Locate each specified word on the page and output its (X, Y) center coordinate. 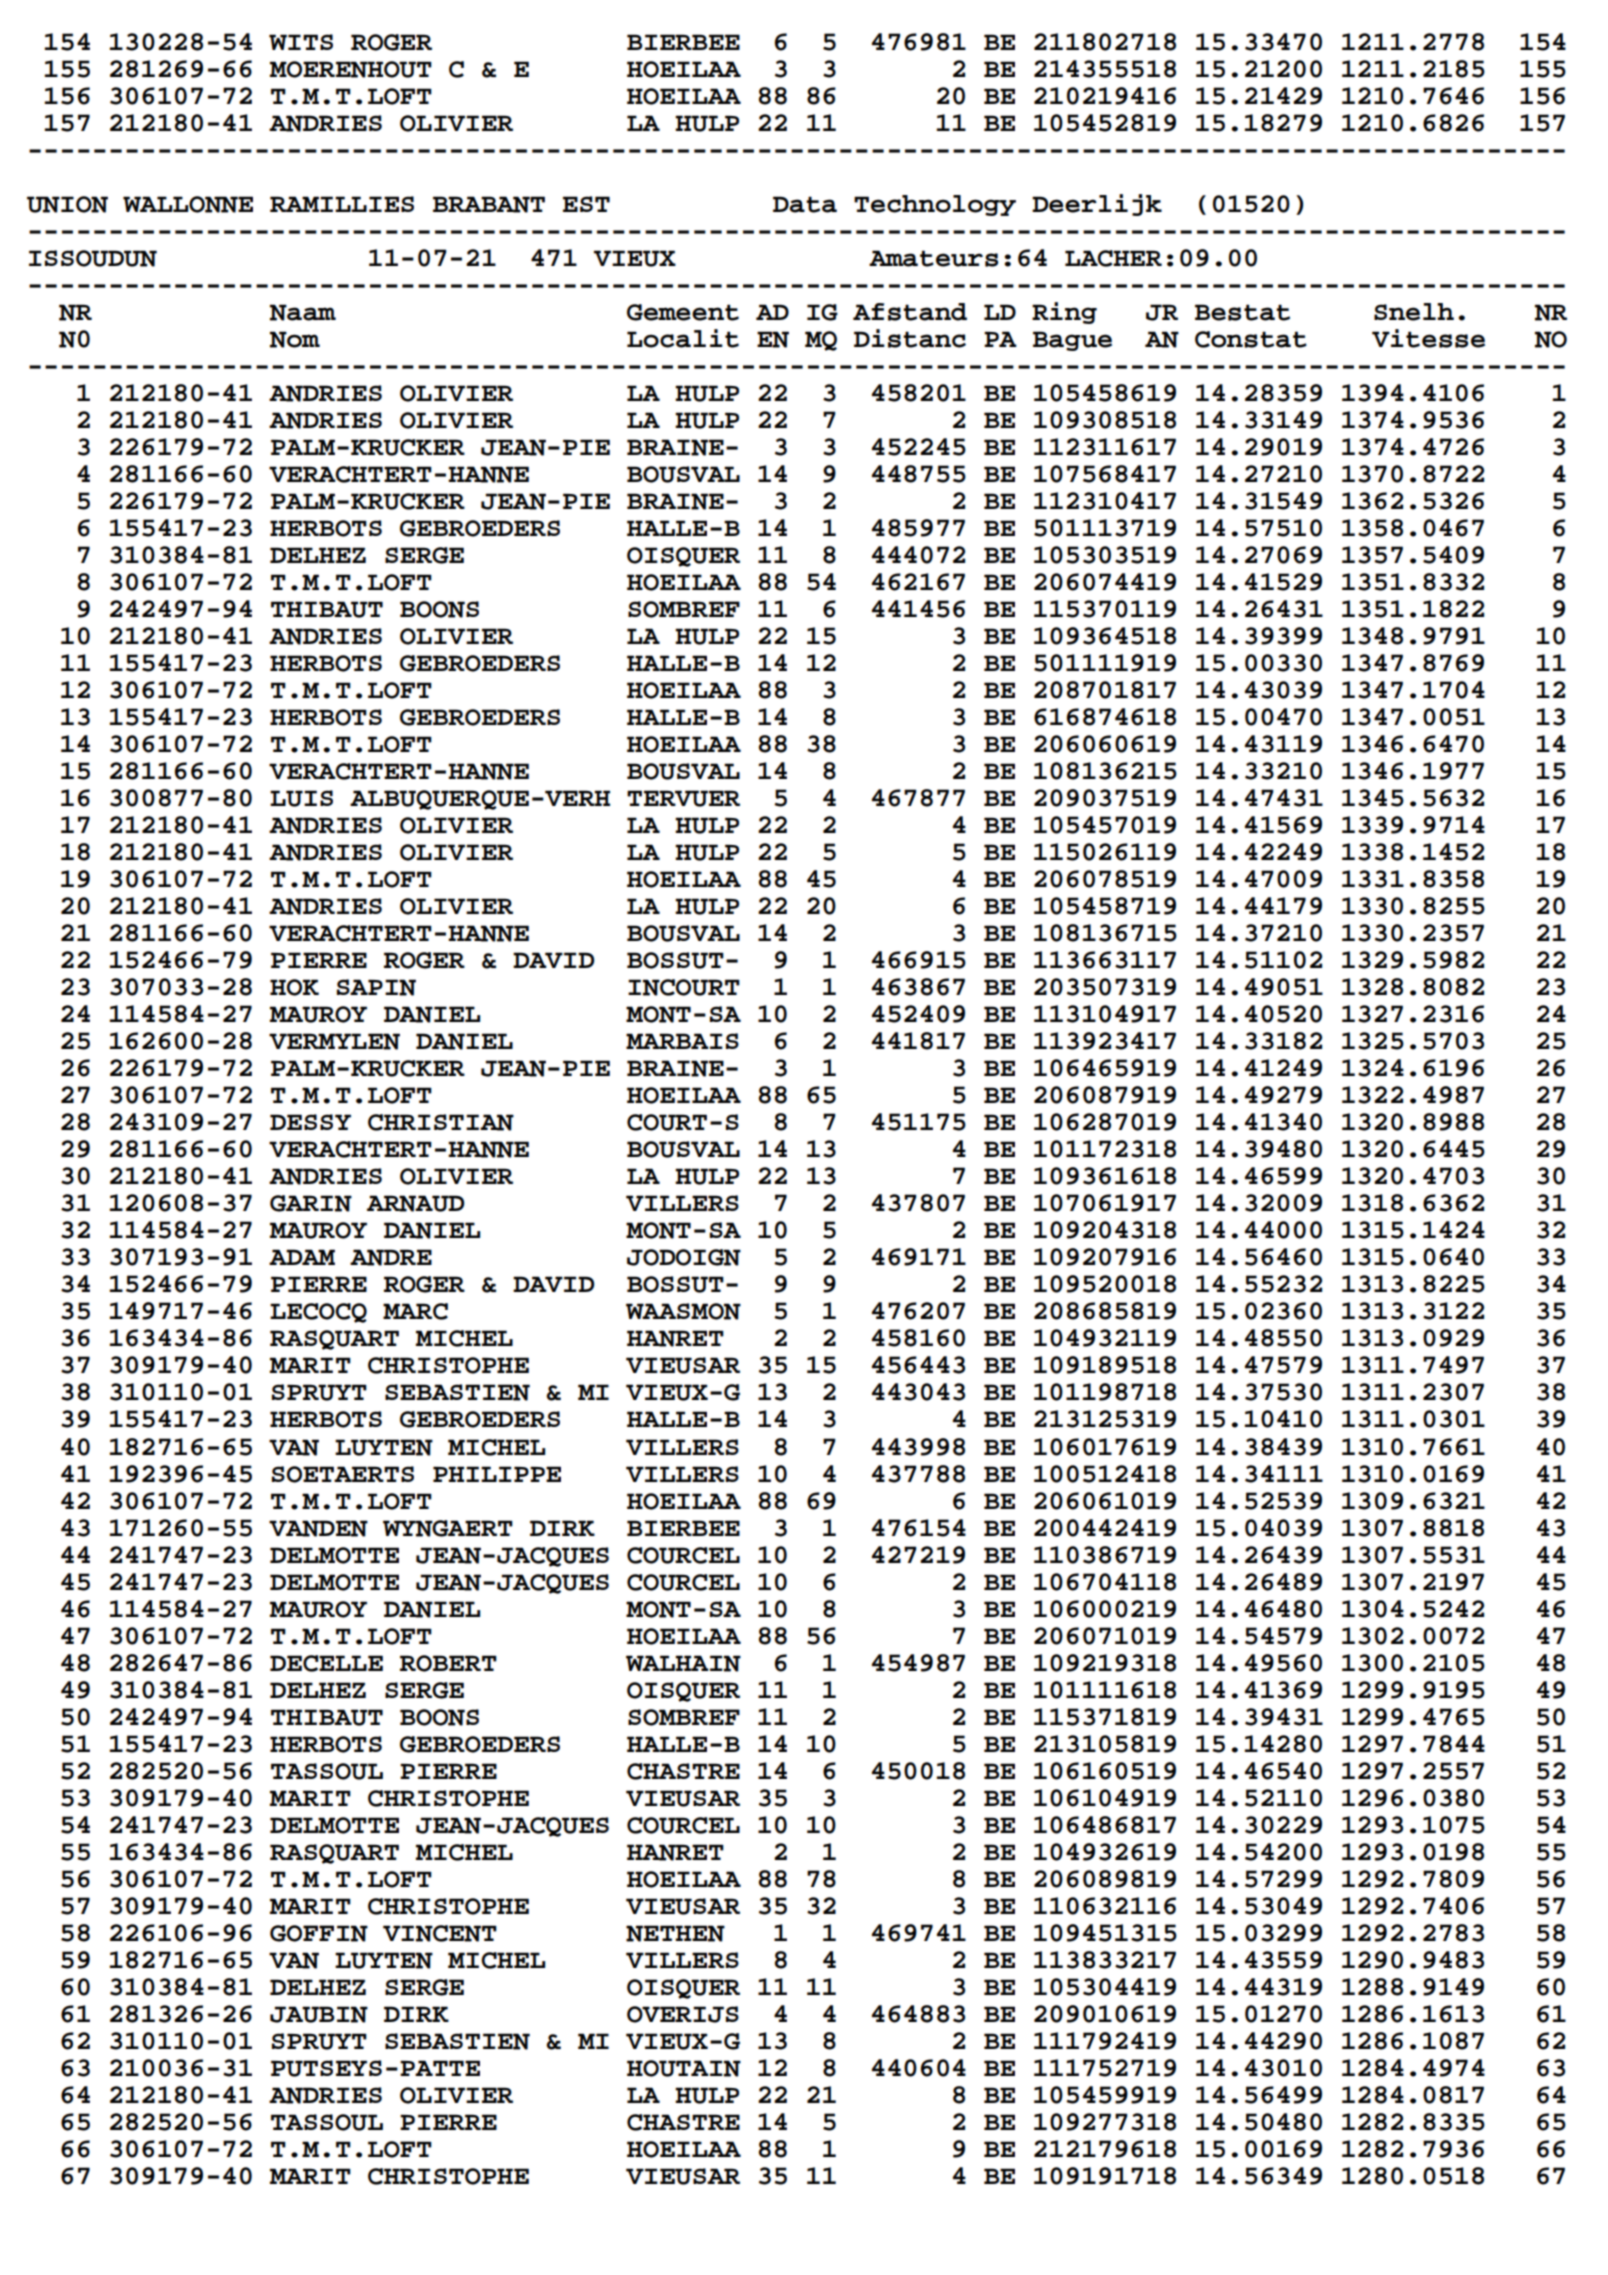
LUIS (301, 798)
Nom (295, 339)
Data (805, 204)
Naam (303, 312)
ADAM (302, 1257)
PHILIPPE (497, 1474)
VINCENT (440, 1933)
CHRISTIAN (441, 1122)
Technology (935, 205)
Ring (1064, 313)
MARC (415, 1311)
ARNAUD (415, 1203)
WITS (301, 42)
